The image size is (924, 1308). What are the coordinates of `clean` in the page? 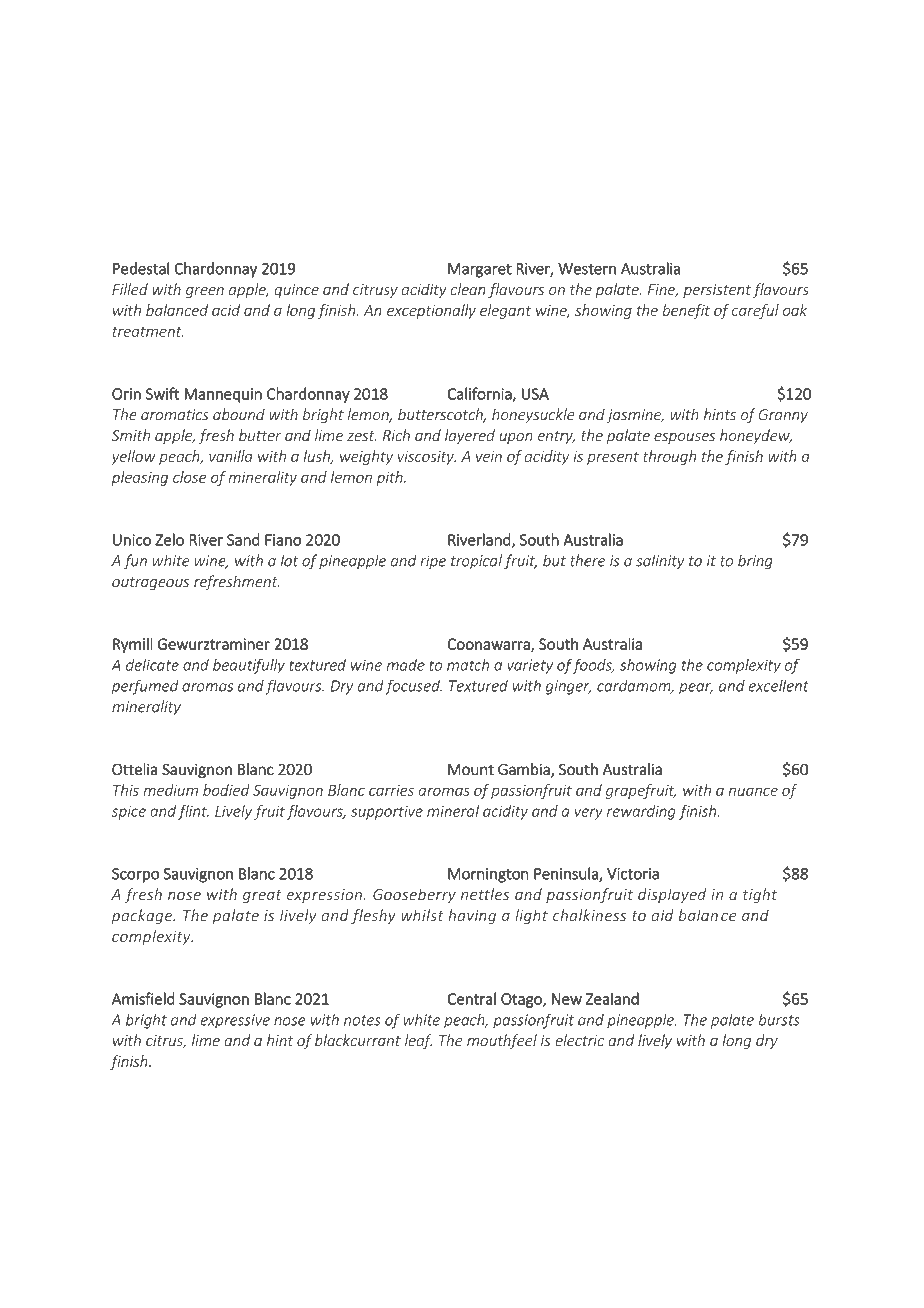 It's located at (468, 289).
